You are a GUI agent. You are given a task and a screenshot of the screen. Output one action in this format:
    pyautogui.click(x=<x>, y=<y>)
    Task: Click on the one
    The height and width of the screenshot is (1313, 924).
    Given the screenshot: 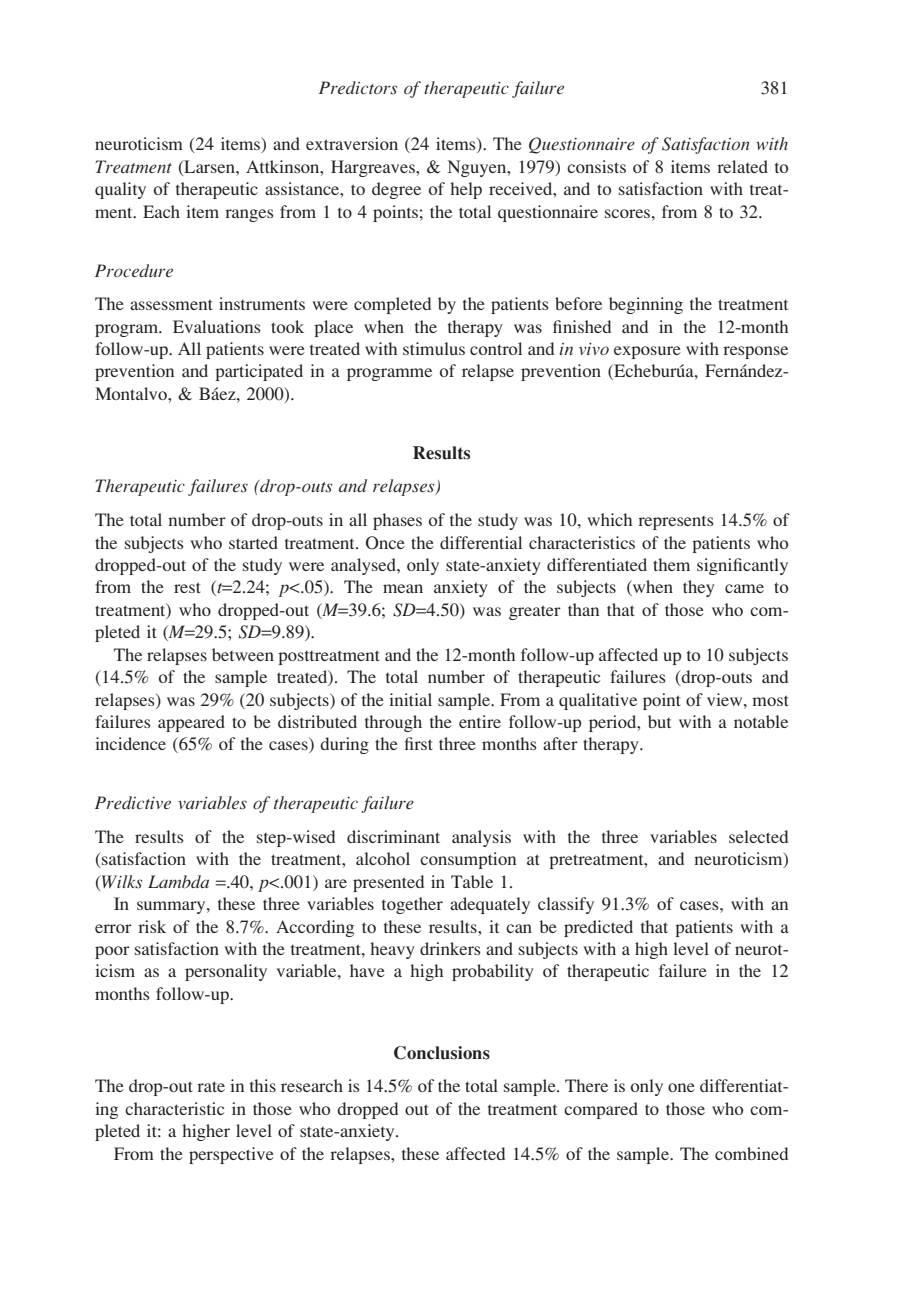 What is the action you would take?
    pyautogui.click(x=681, y=1087)
